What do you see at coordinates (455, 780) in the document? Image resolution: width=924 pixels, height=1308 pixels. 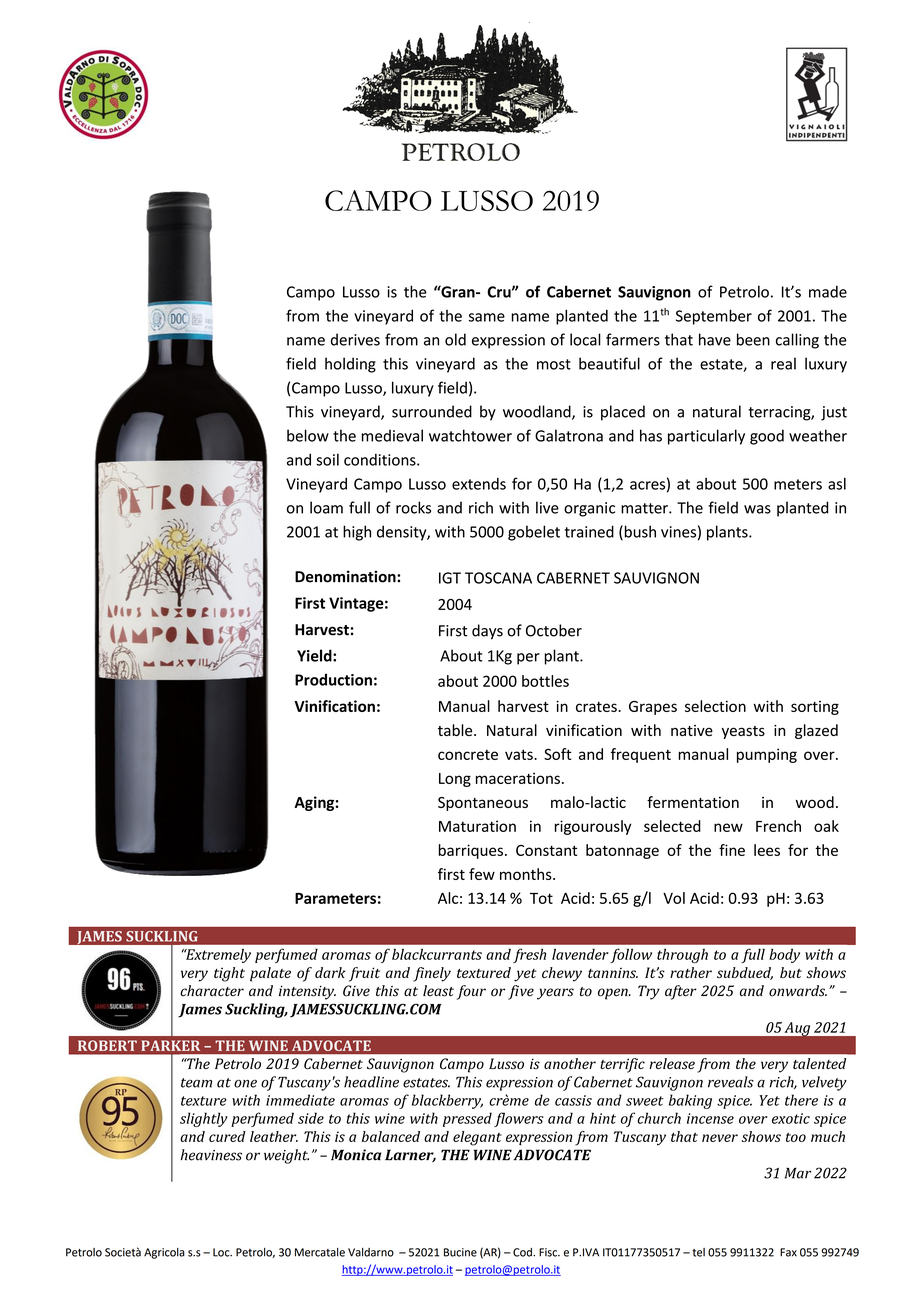 I see `Long` at bounding box center [455, 780].
